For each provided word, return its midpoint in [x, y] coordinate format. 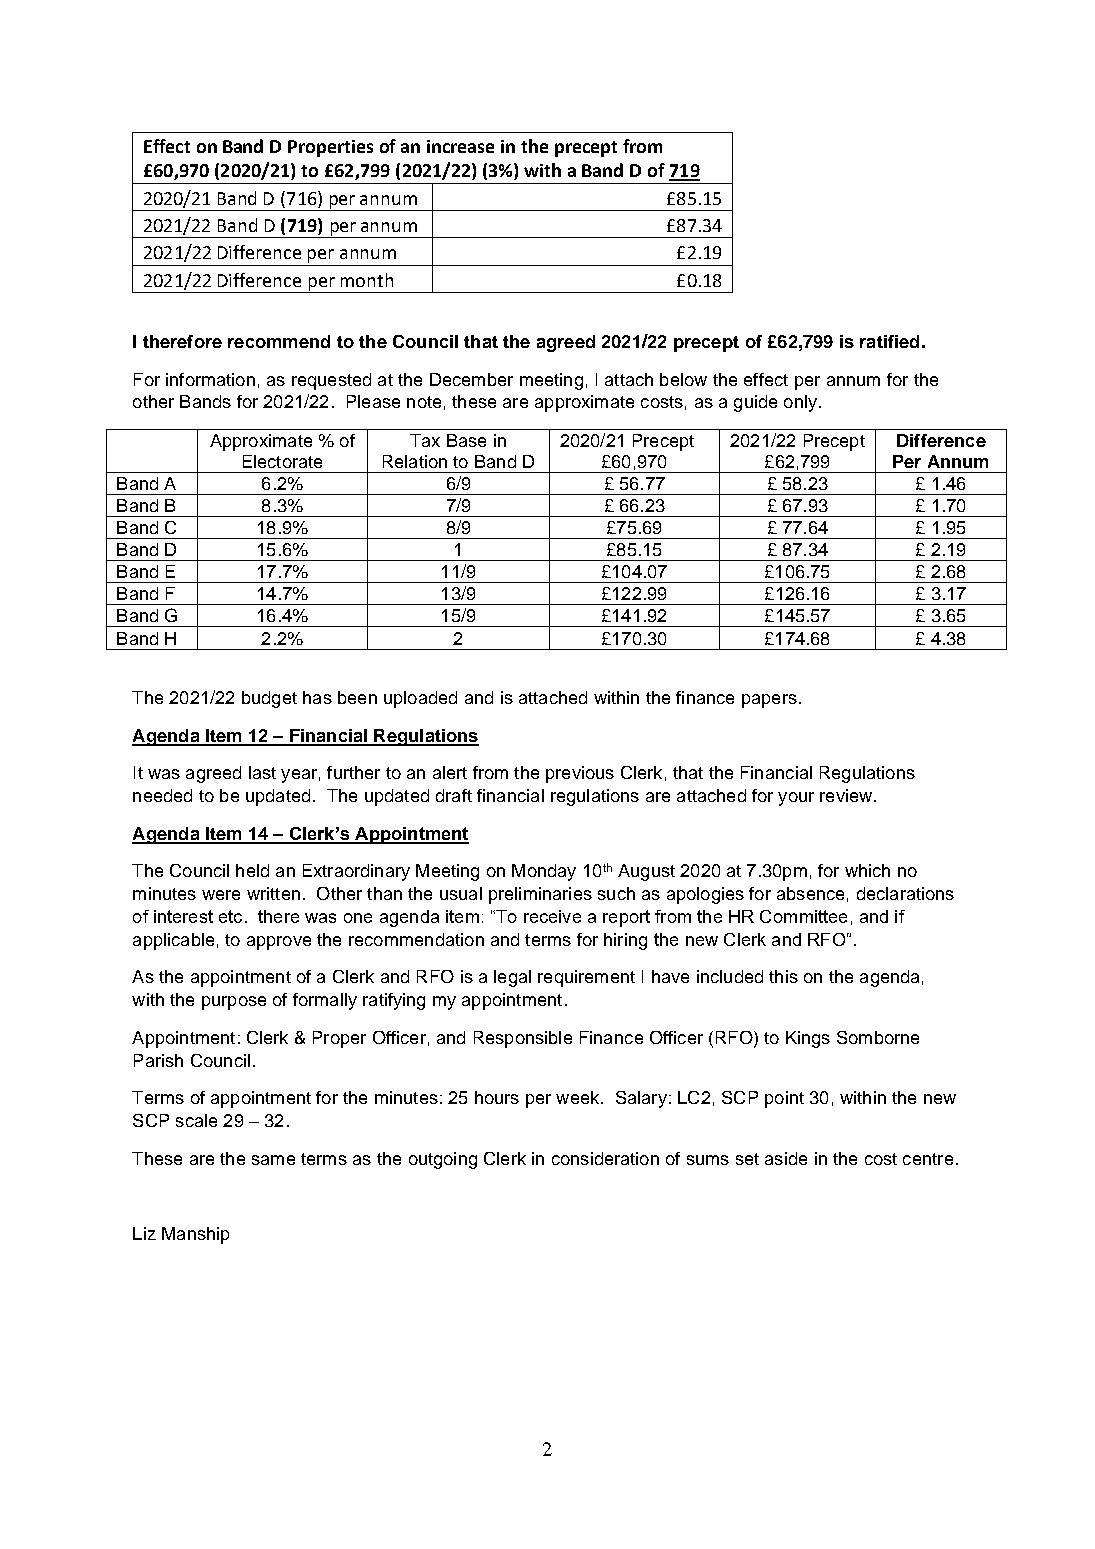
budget [269, 699]
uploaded [420, 699]
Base [466, 440]
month [367, 280]
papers [769, 701]
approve [279, 943]
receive [552, 916]
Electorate [282, 461]
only [800, 403]
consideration [605, 1158]
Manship [195, 1235]
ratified [889, 341]
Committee [803, 916]
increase [460, 146]
